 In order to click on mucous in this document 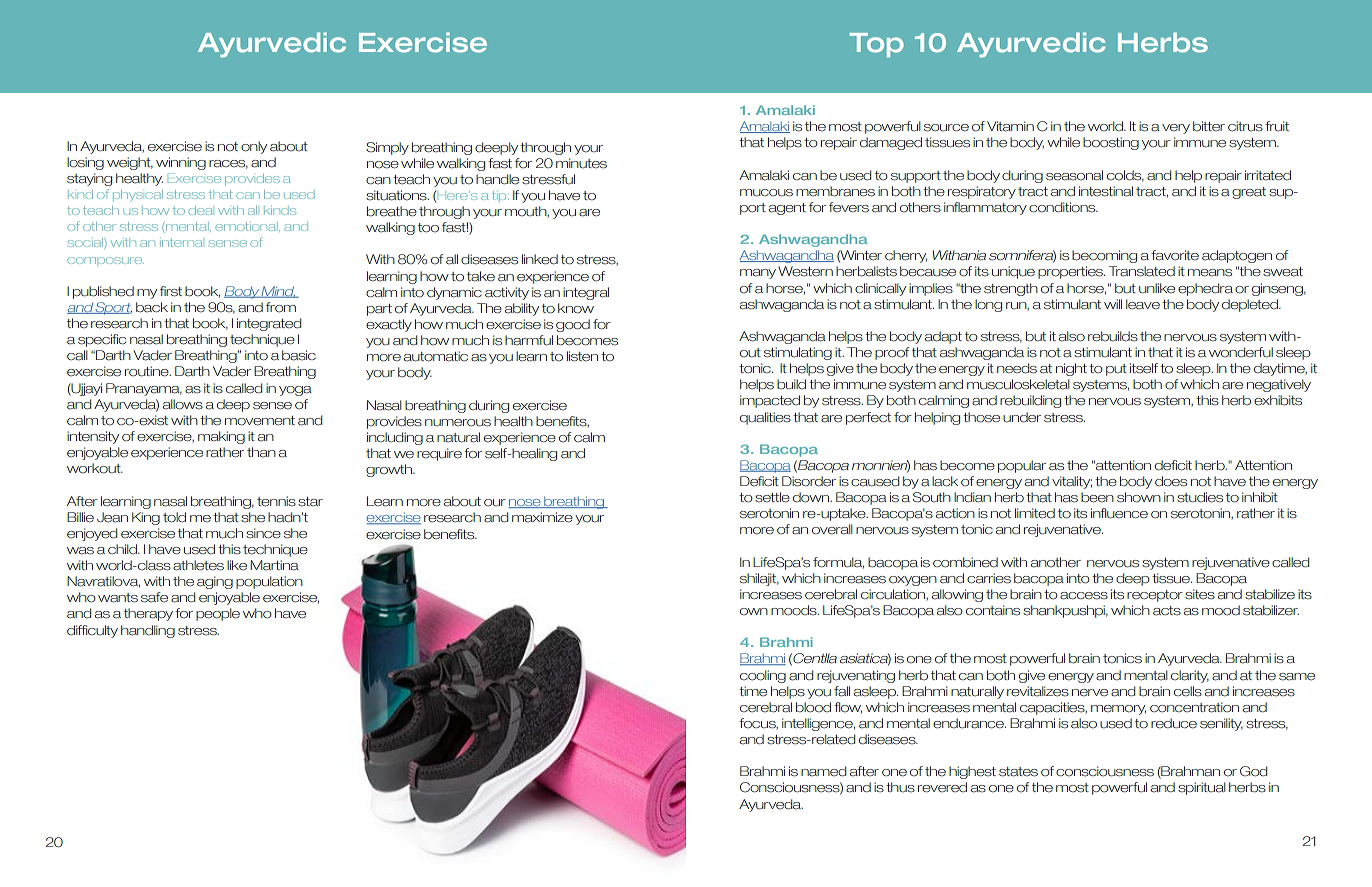, I will do `click(766, 193)`.
